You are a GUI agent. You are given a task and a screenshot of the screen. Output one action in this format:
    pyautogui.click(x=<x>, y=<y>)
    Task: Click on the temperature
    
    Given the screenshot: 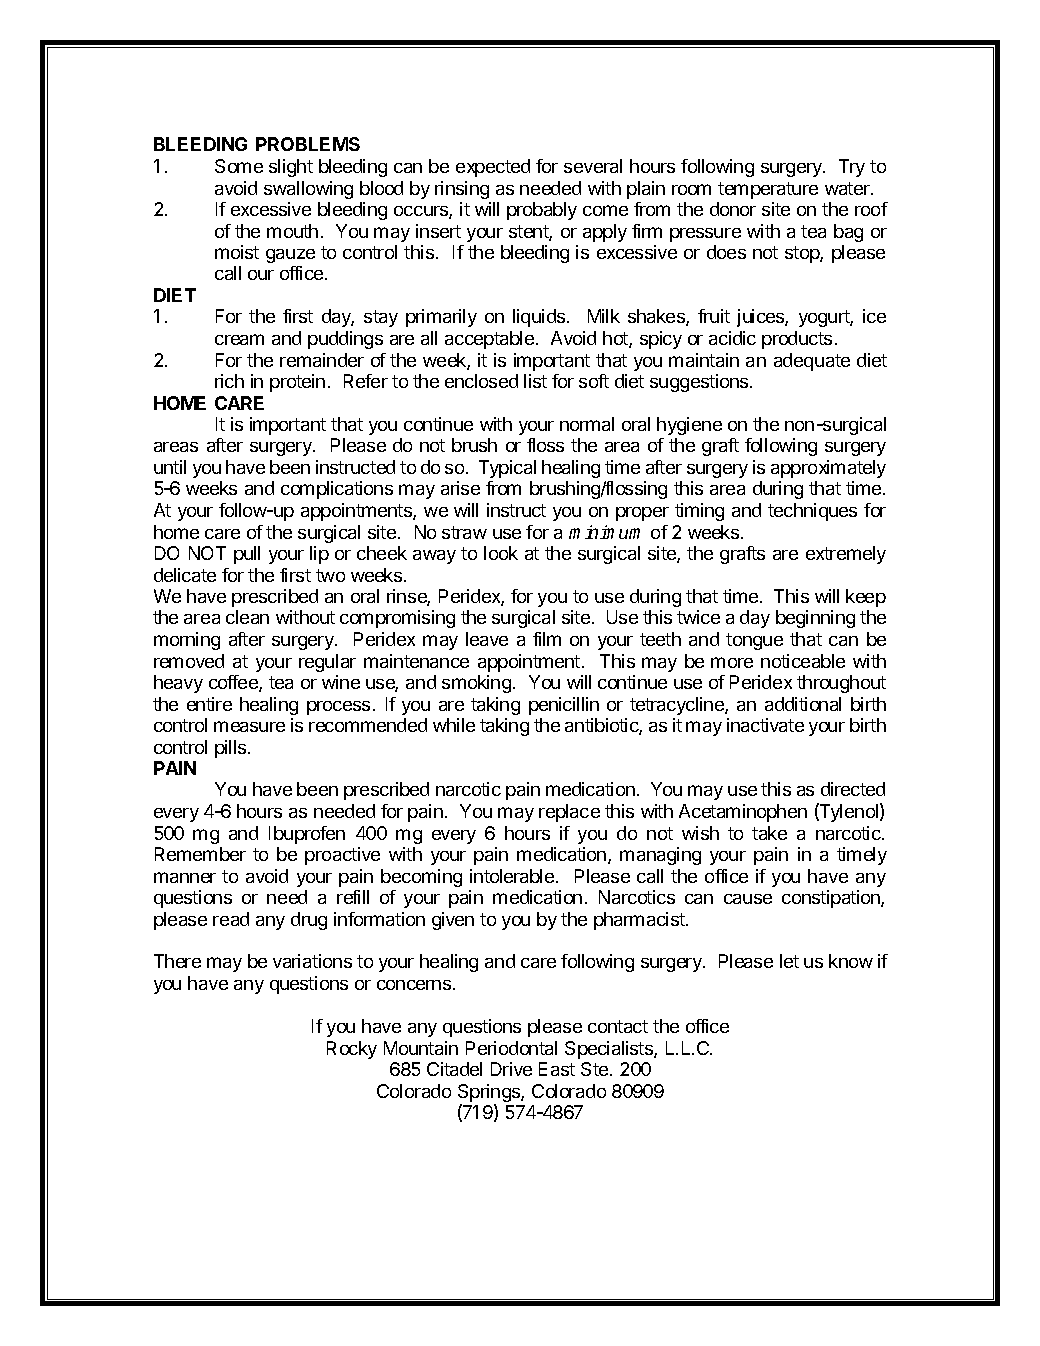 What is the action you would take?
    pyautogui.click(x=768, y=190)
